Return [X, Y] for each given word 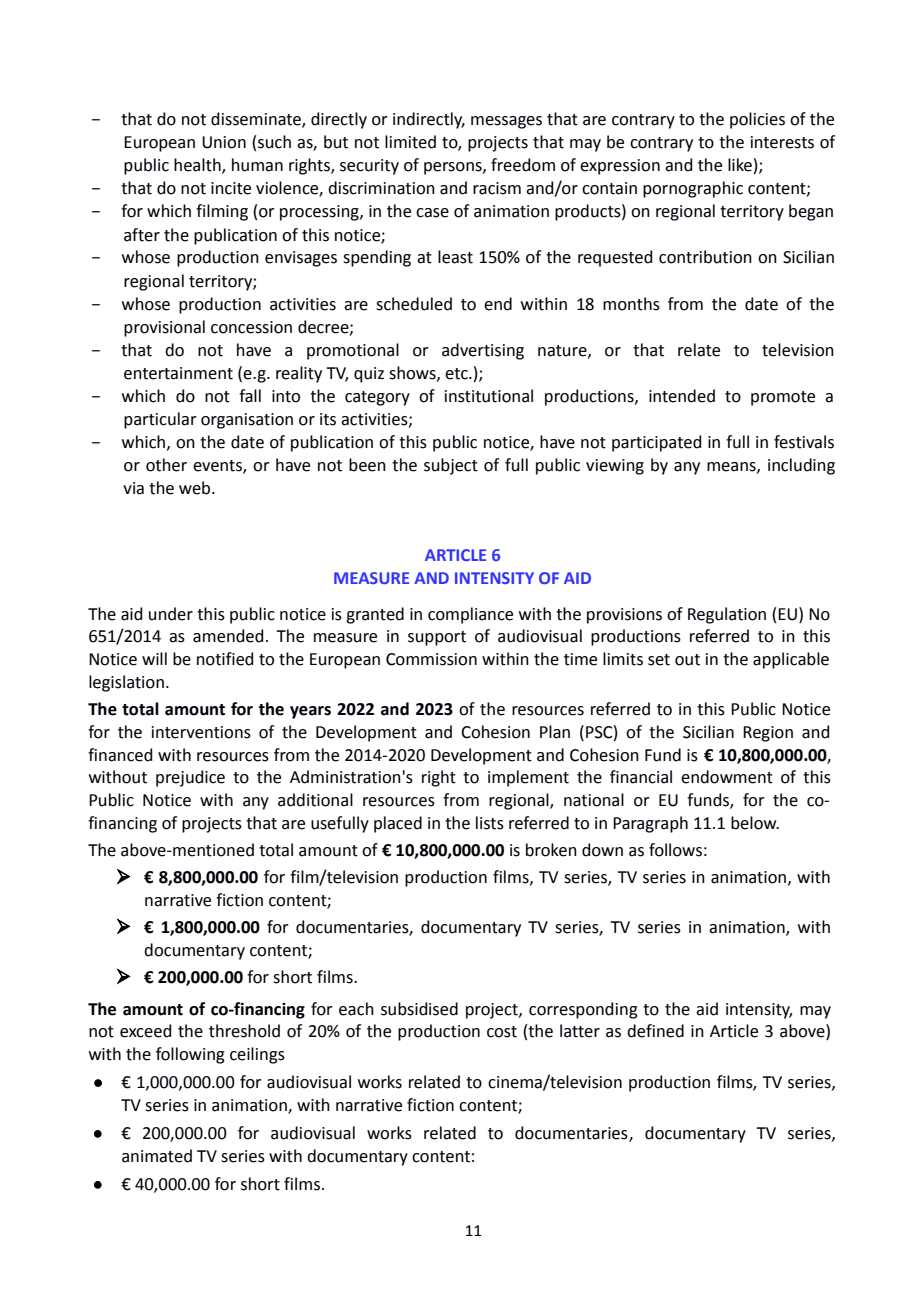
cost [502, 1032]
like [740, 165]
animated [157, 1156]
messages [506, 122]
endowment [727, 777]
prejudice [190, 778]
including [801, 466]
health [198, 166]
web [196, 488]
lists [490, 823]
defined [655, 1031]
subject [451, 466]
